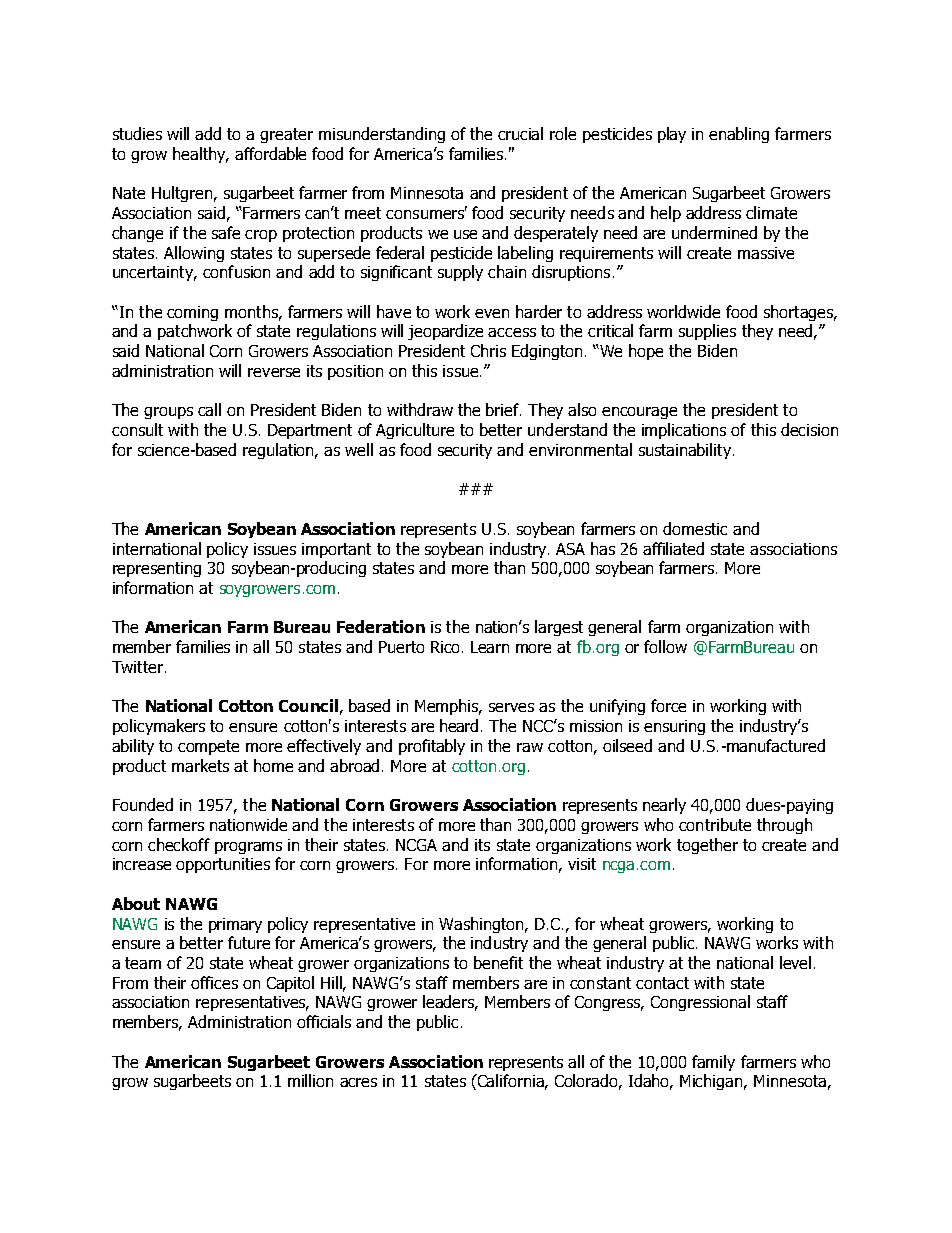  What do you see at coordinates (739, 135) in the page?
I see `enabling` at bounding box center [739, 135].
